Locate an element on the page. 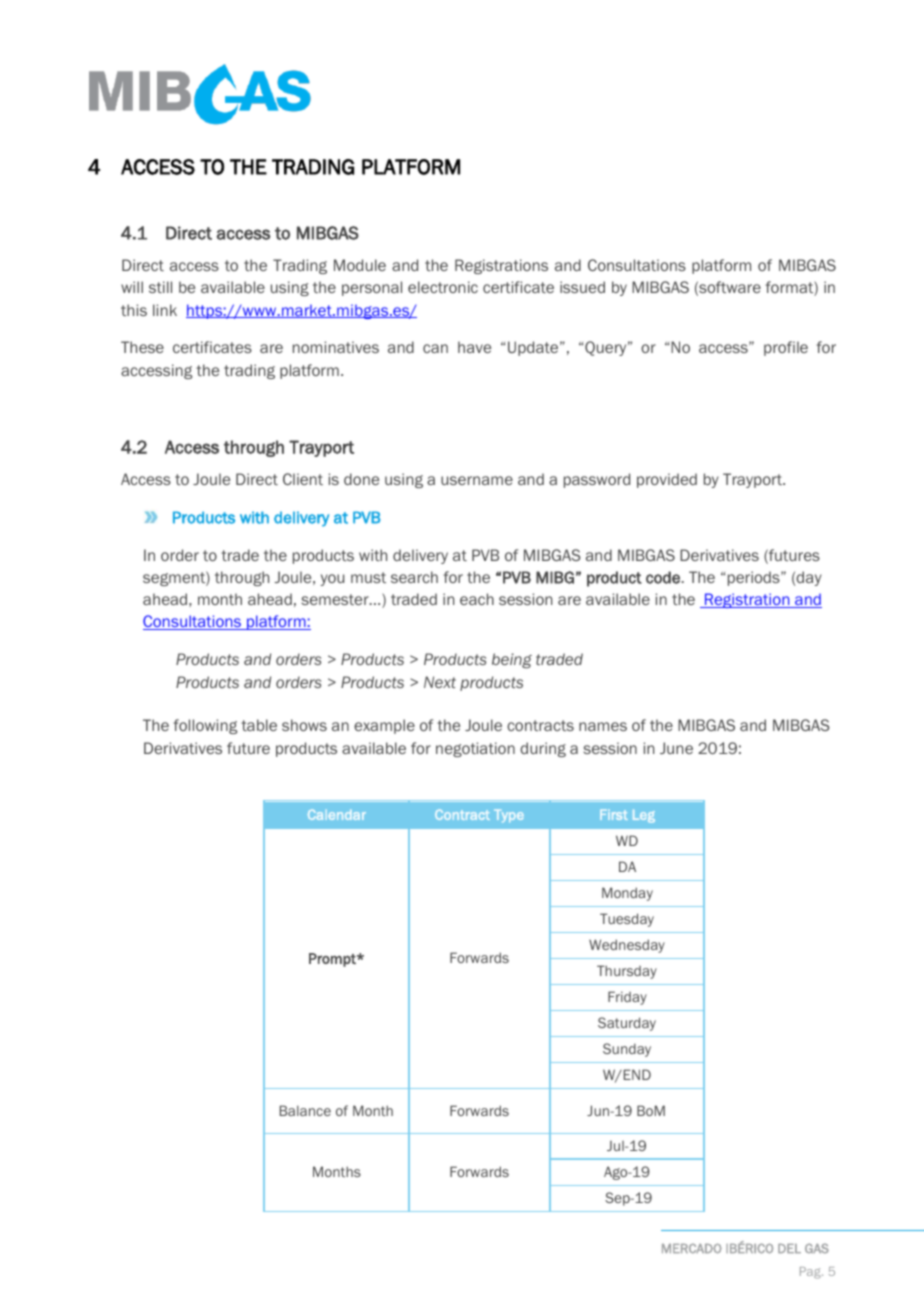  Balance is located at coordinates (305, 1110).
